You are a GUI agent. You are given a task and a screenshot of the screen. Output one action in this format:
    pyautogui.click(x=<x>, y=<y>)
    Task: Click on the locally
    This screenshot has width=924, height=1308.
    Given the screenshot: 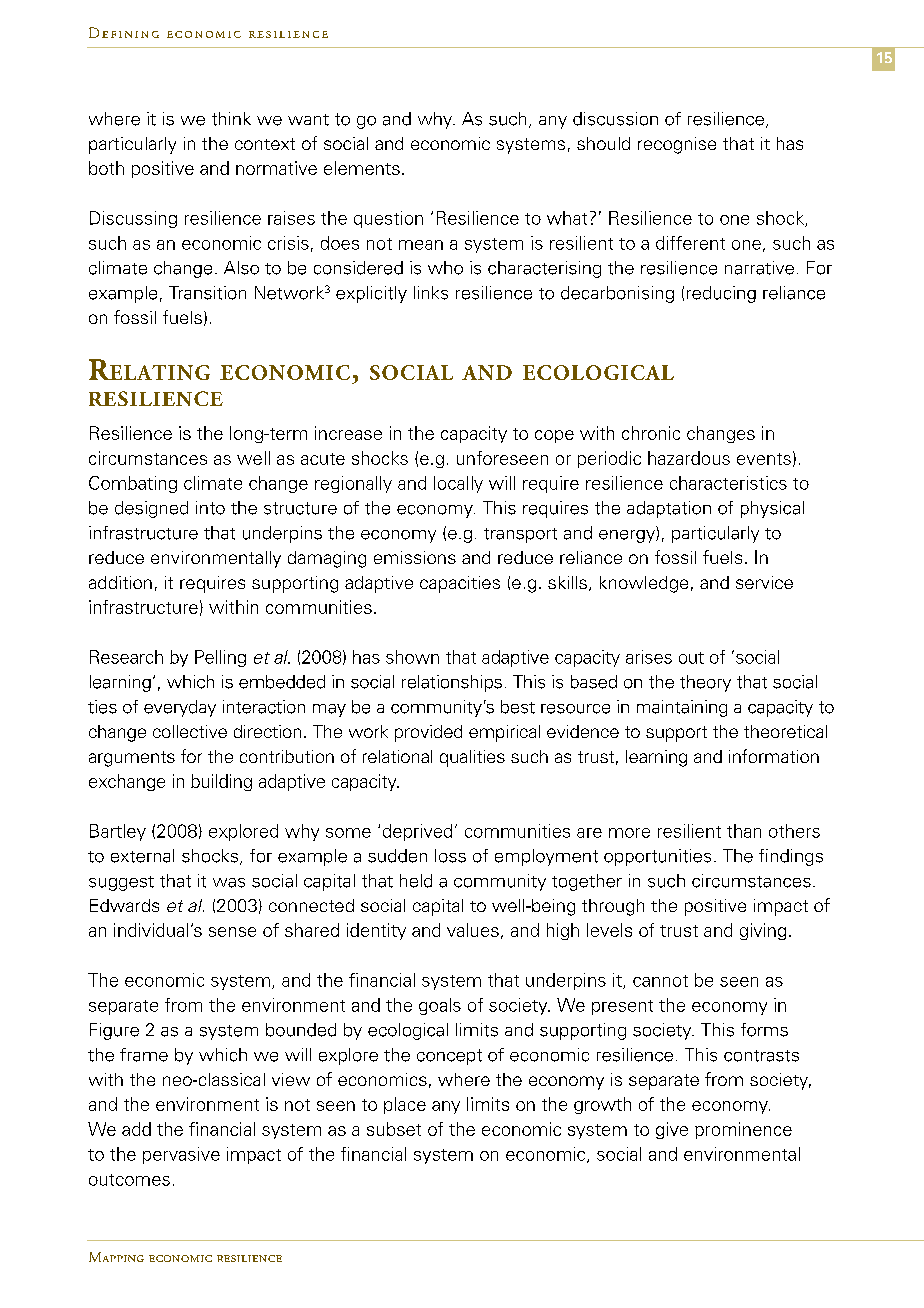 What is the action you would take?
    pyautogui.click(x=458, y=484)
